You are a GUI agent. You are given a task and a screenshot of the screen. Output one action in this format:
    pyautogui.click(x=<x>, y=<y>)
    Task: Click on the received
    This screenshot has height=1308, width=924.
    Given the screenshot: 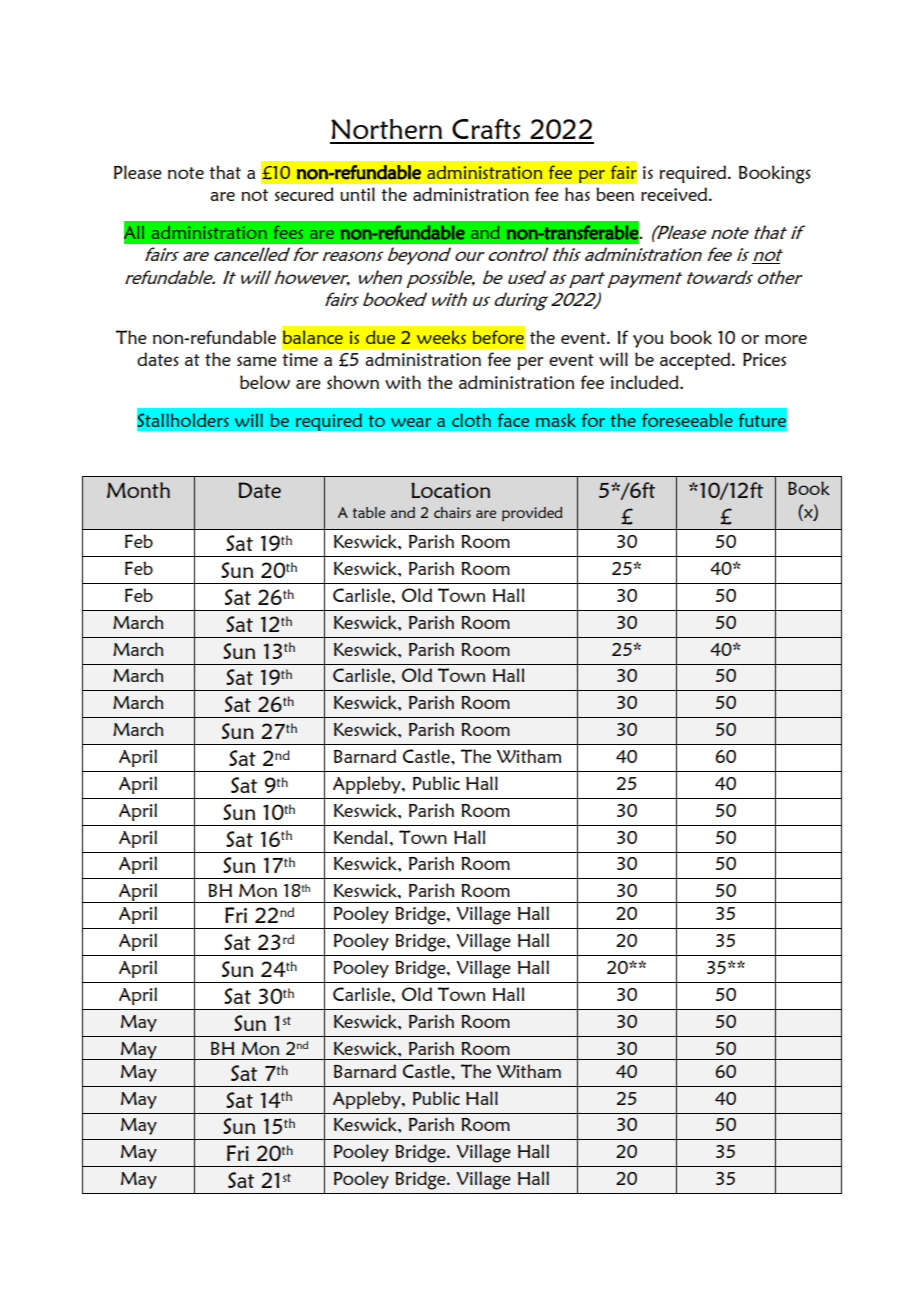 What is the action you would take?
    pyautogui.click(x=675, y=194)
